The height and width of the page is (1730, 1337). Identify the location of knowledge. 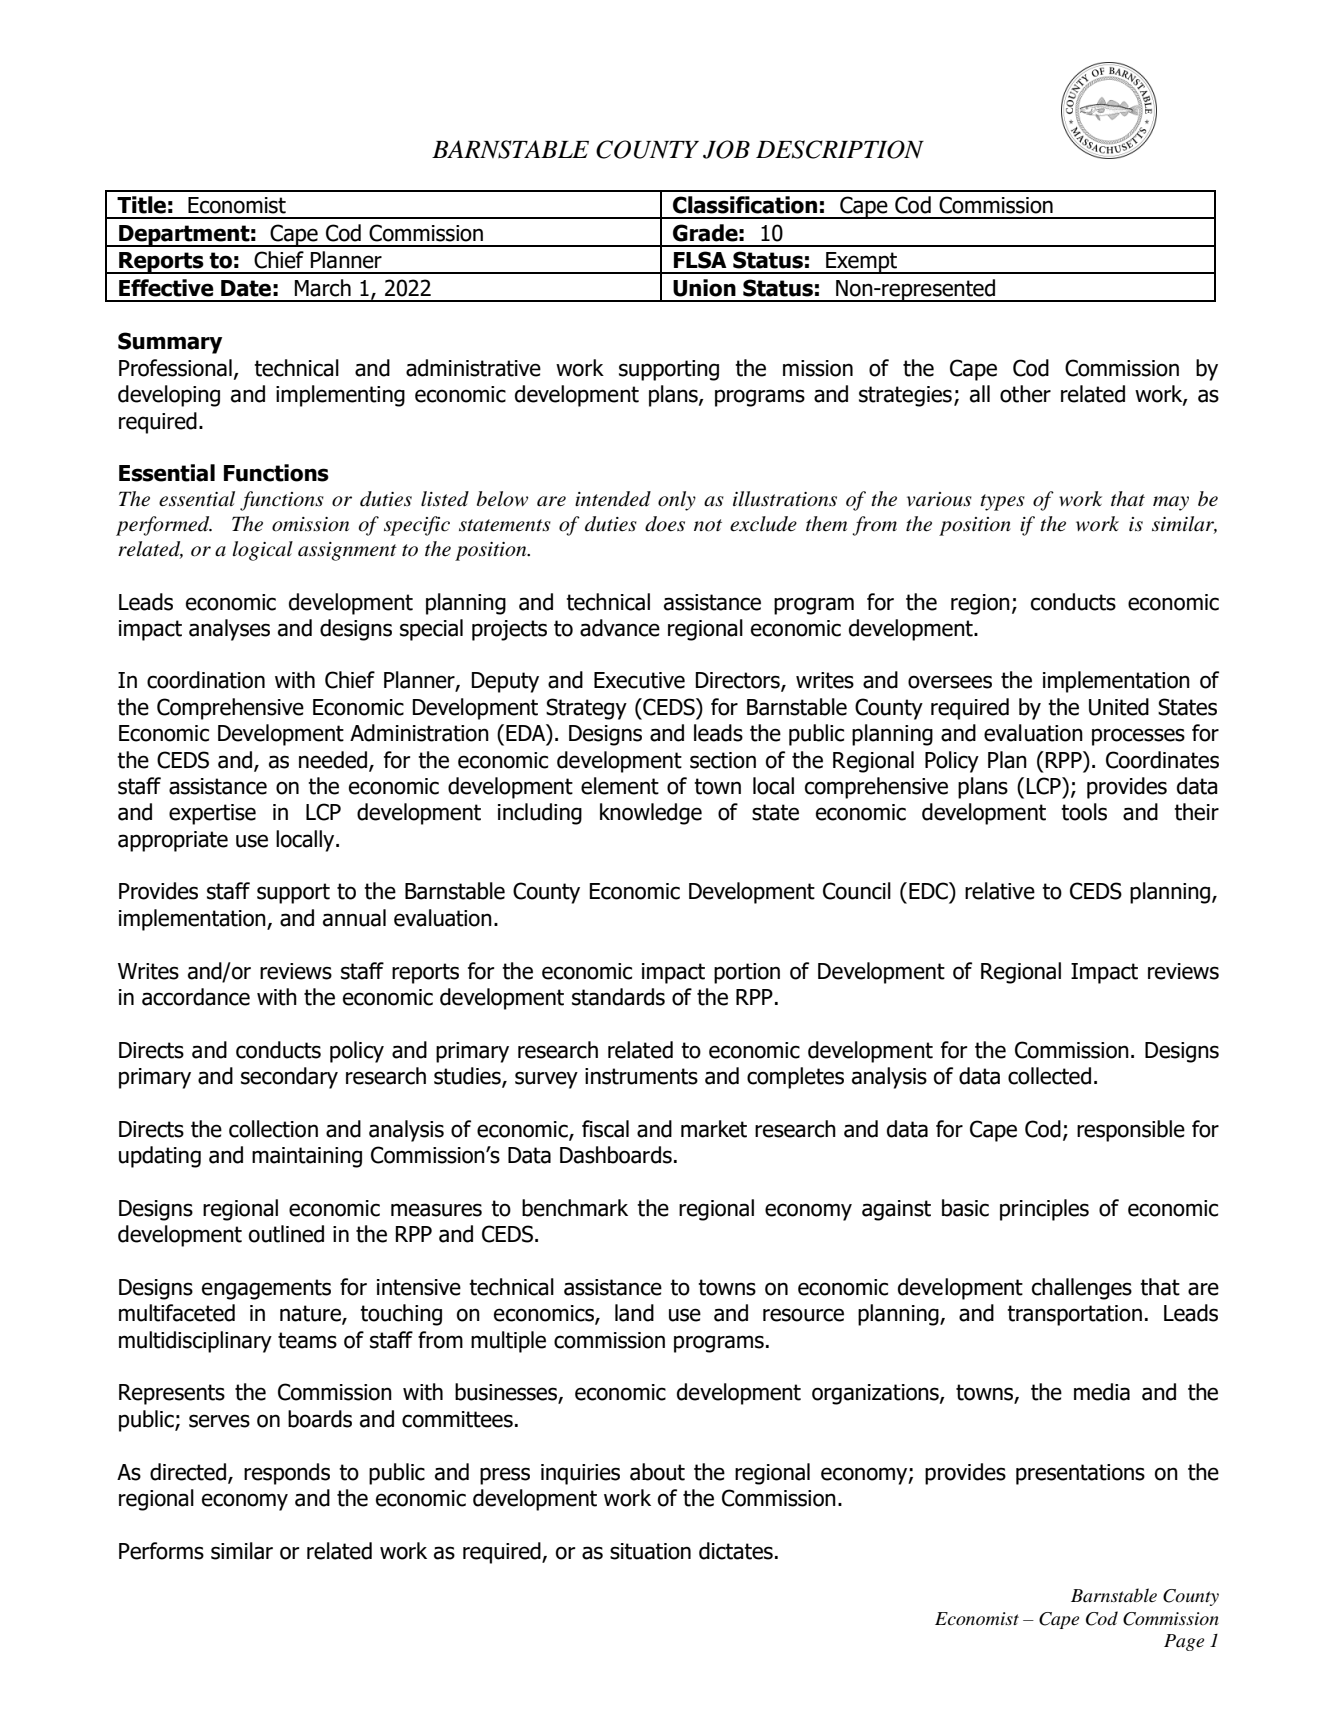
(651, 814).
